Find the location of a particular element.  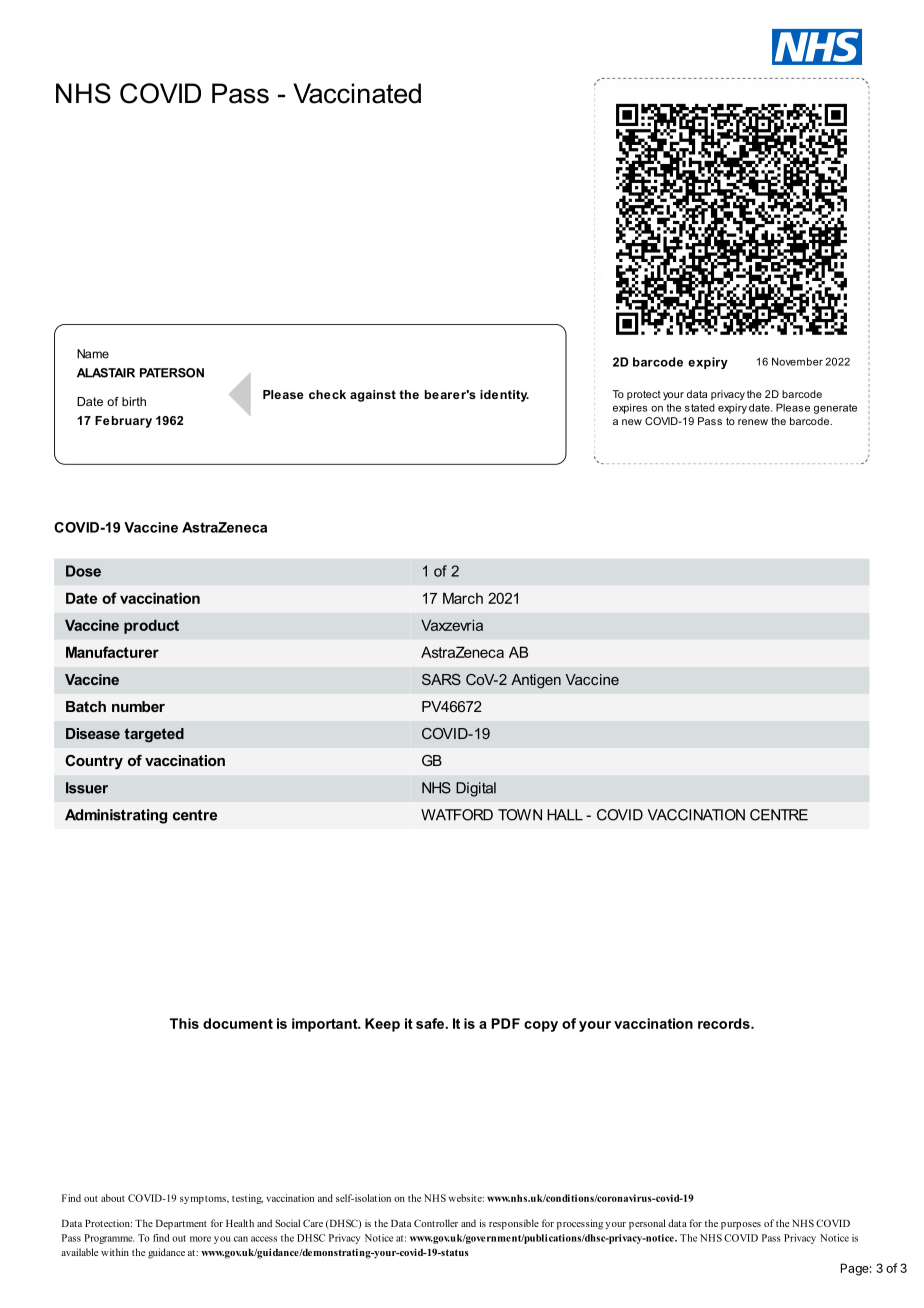

November is located at coordinates (797, 361).
